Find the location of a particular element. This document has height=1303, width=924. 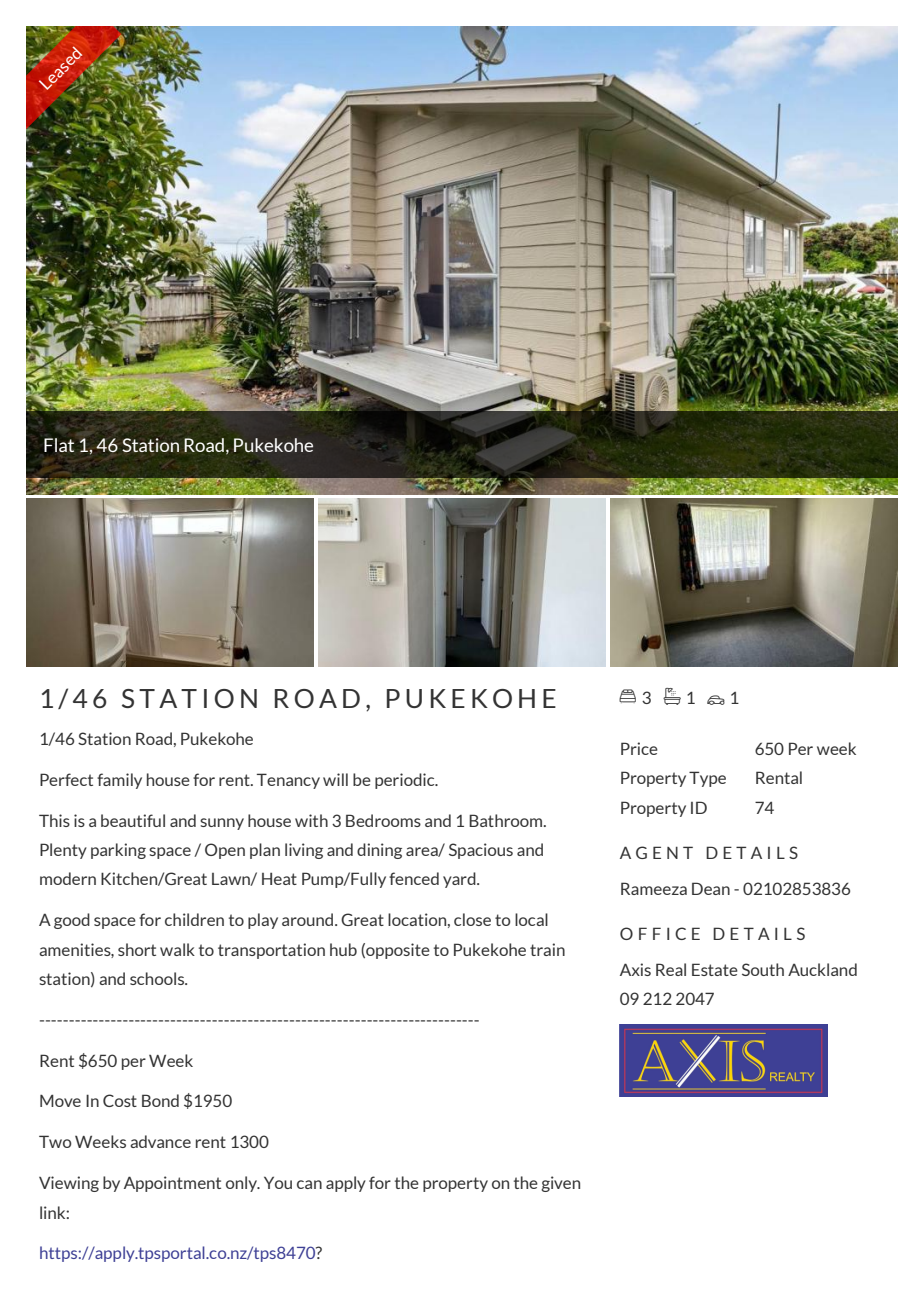

advance is located at coordinates (160, 1141).
